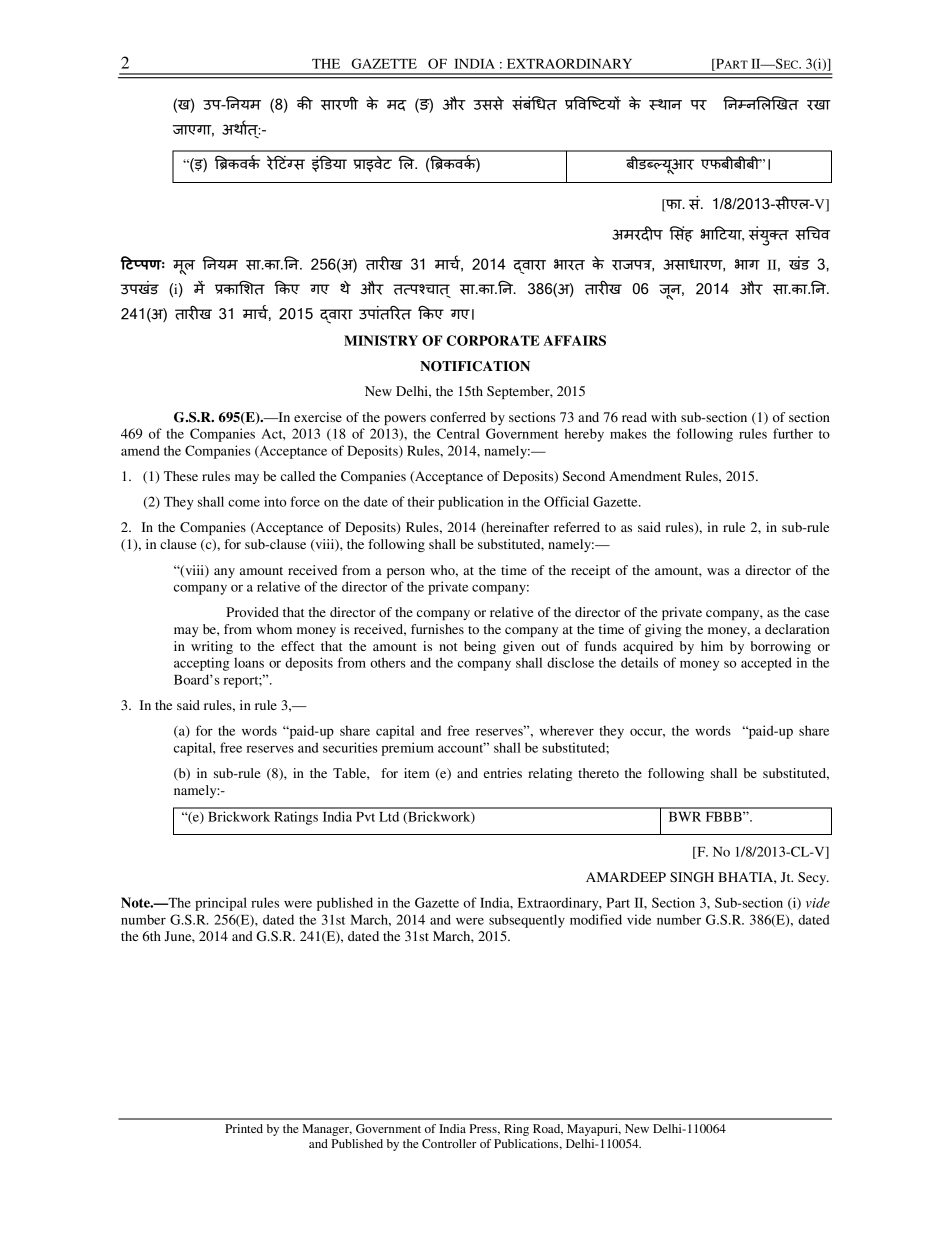  What do you see at coordinates (350, 747) in the screenshot?
I see `securities` at bounding box center [350, 747].
